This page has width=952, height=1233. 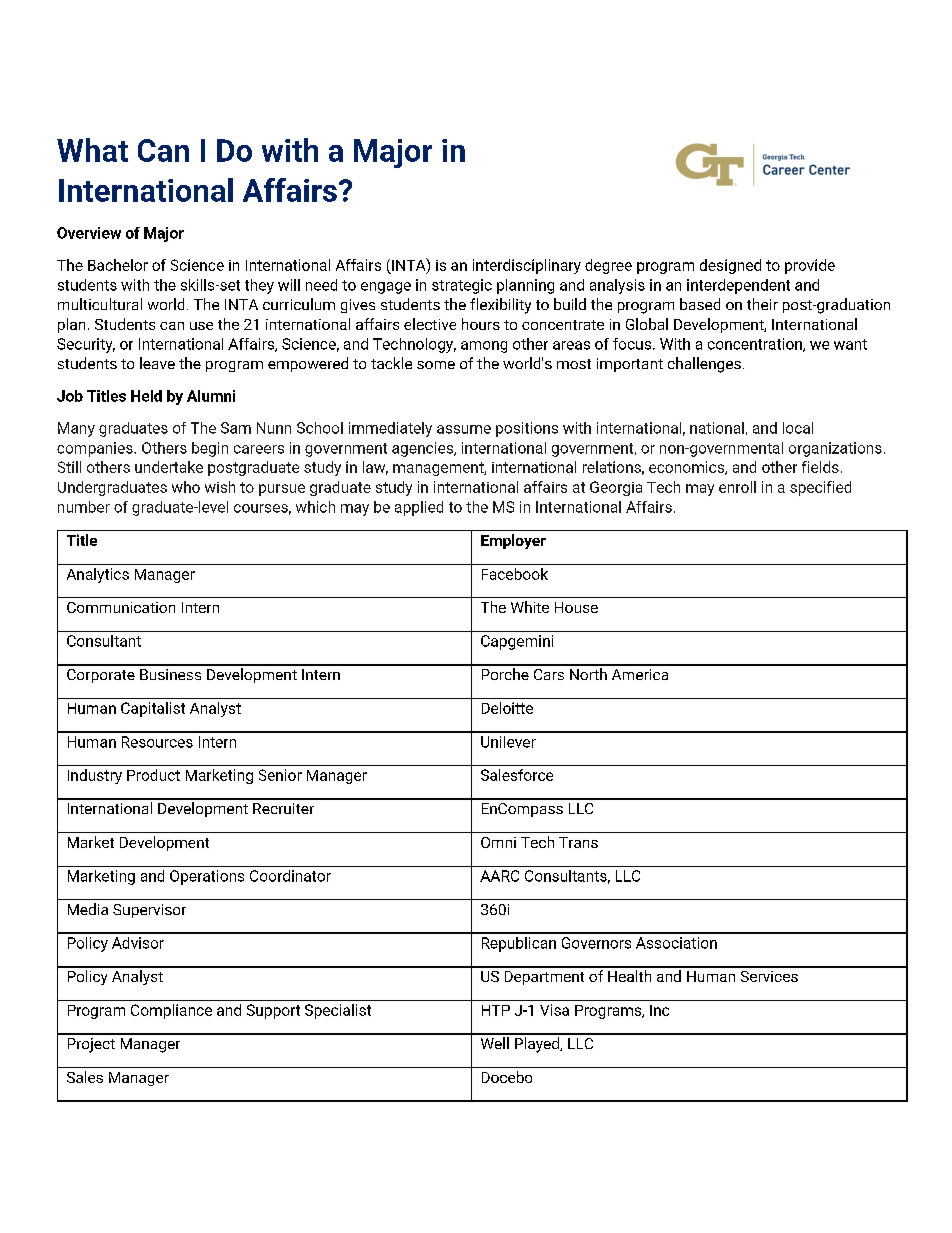 I want to click on Facebook, so click(x=515, y=574).
